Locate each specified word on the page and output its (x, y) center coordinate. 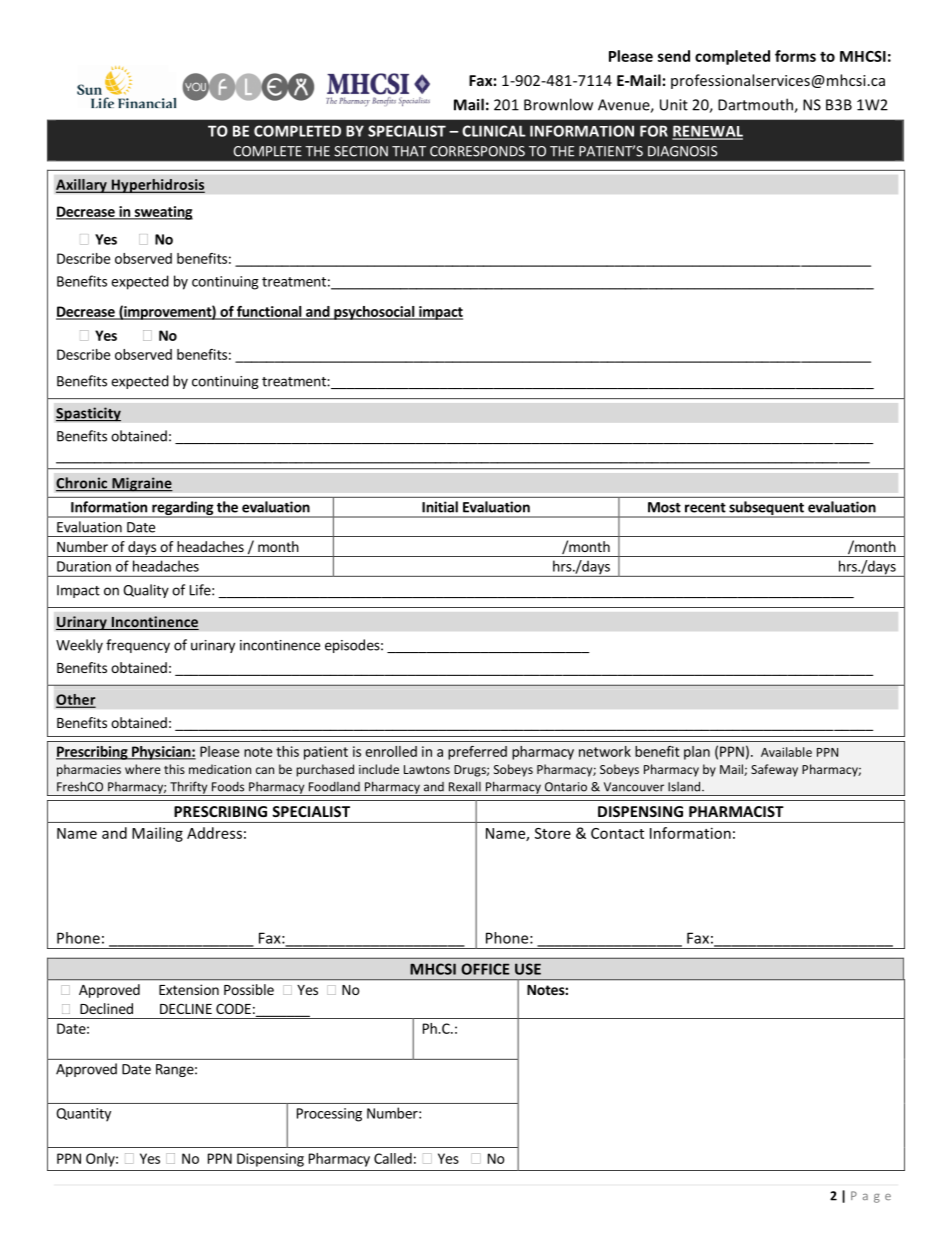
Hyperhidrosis (157, 185)
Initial (440, 507)
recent (705, 508)
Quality (146, 591)
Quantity (83, 1115)
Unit (674, 105)
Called (393, 1158)
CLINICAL (494, 131)
